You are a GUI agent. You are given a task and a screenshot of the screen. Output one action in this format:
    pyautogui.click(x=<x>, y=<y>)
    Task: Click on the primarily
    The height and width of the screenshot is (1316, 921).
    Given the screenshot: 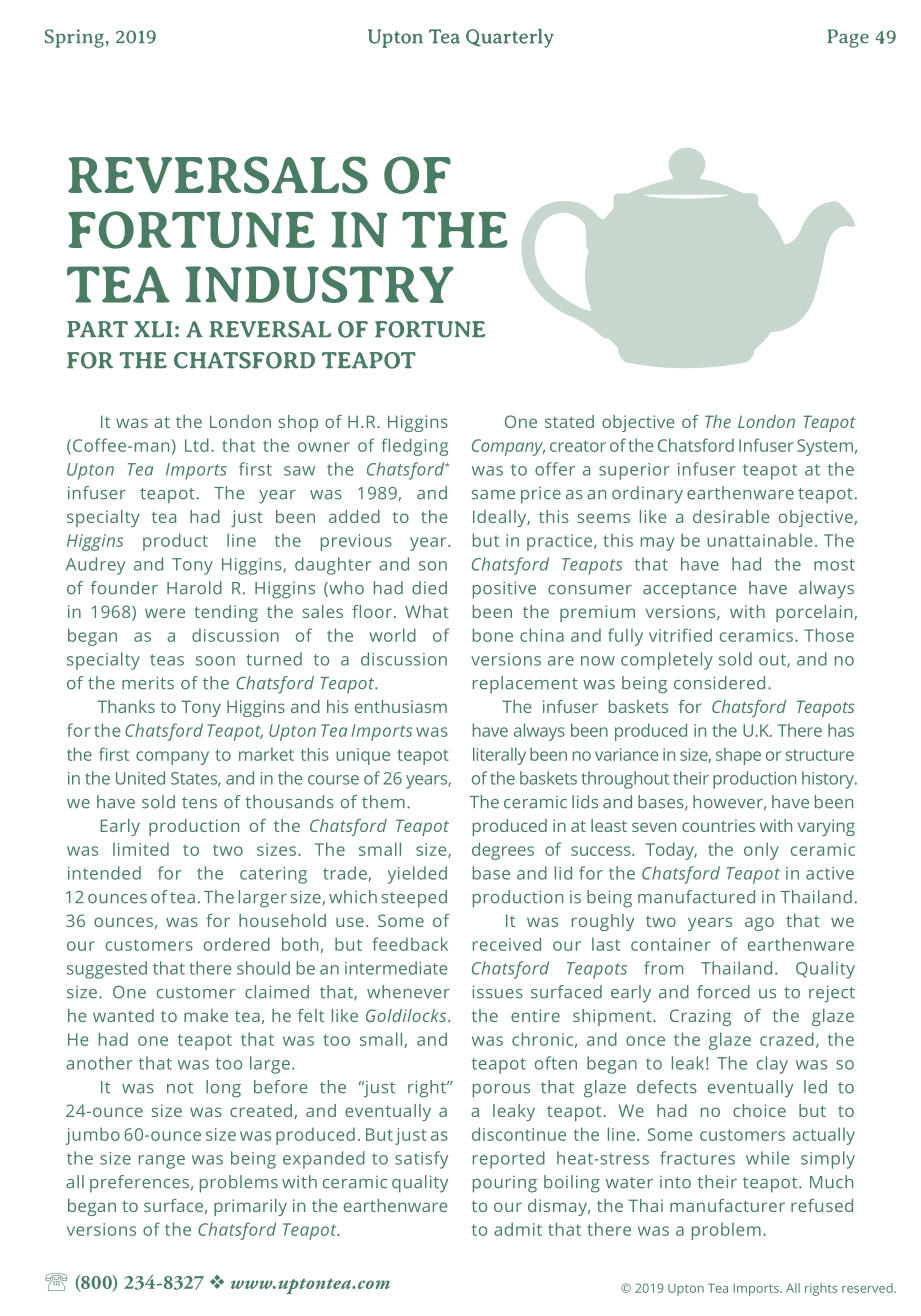 What is the action you would take?
    pyautogui.click(x=250, y=1207)
